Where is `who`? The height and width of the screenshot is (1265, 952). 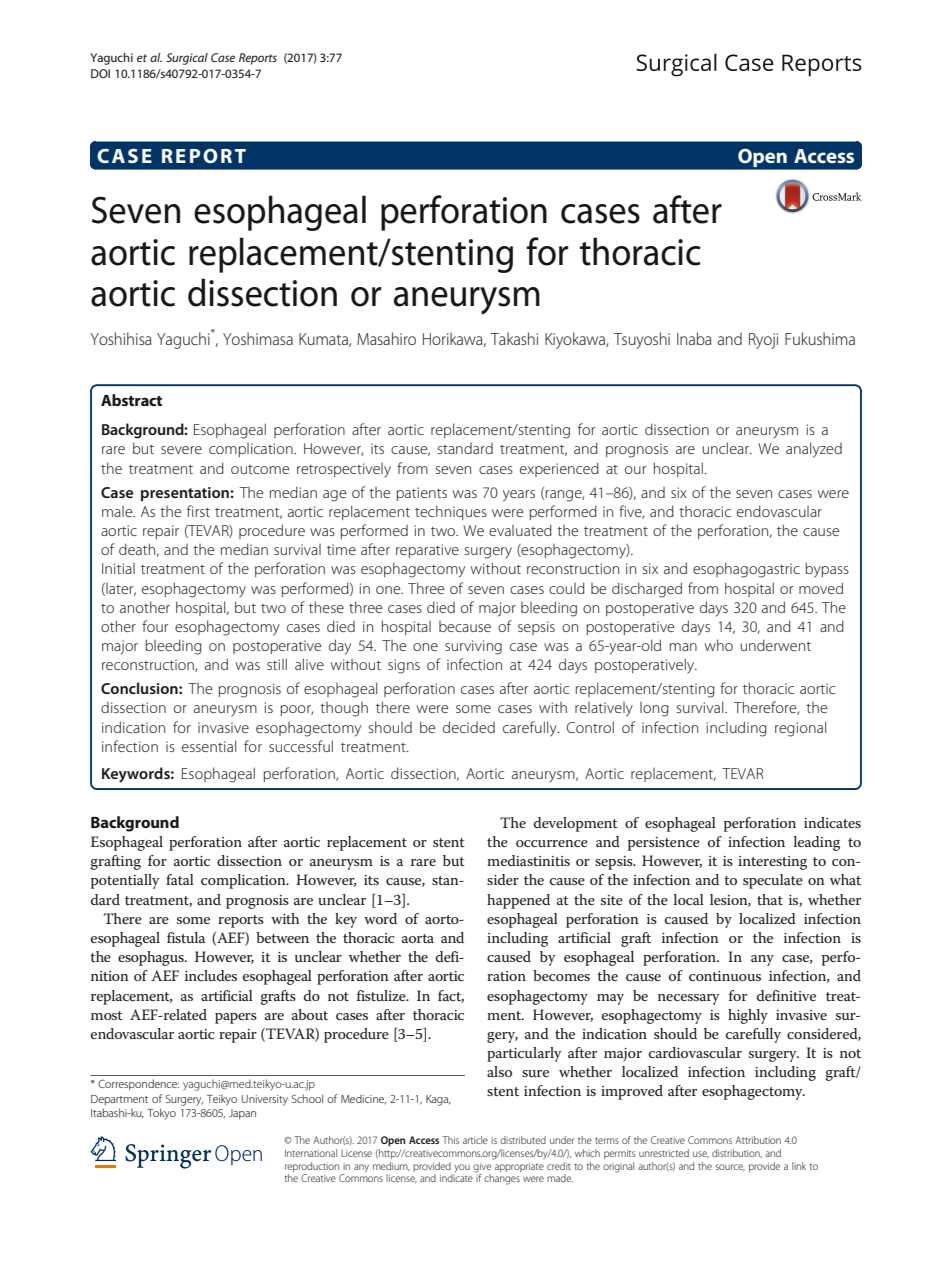
who is located at coordinates (719, 645).
